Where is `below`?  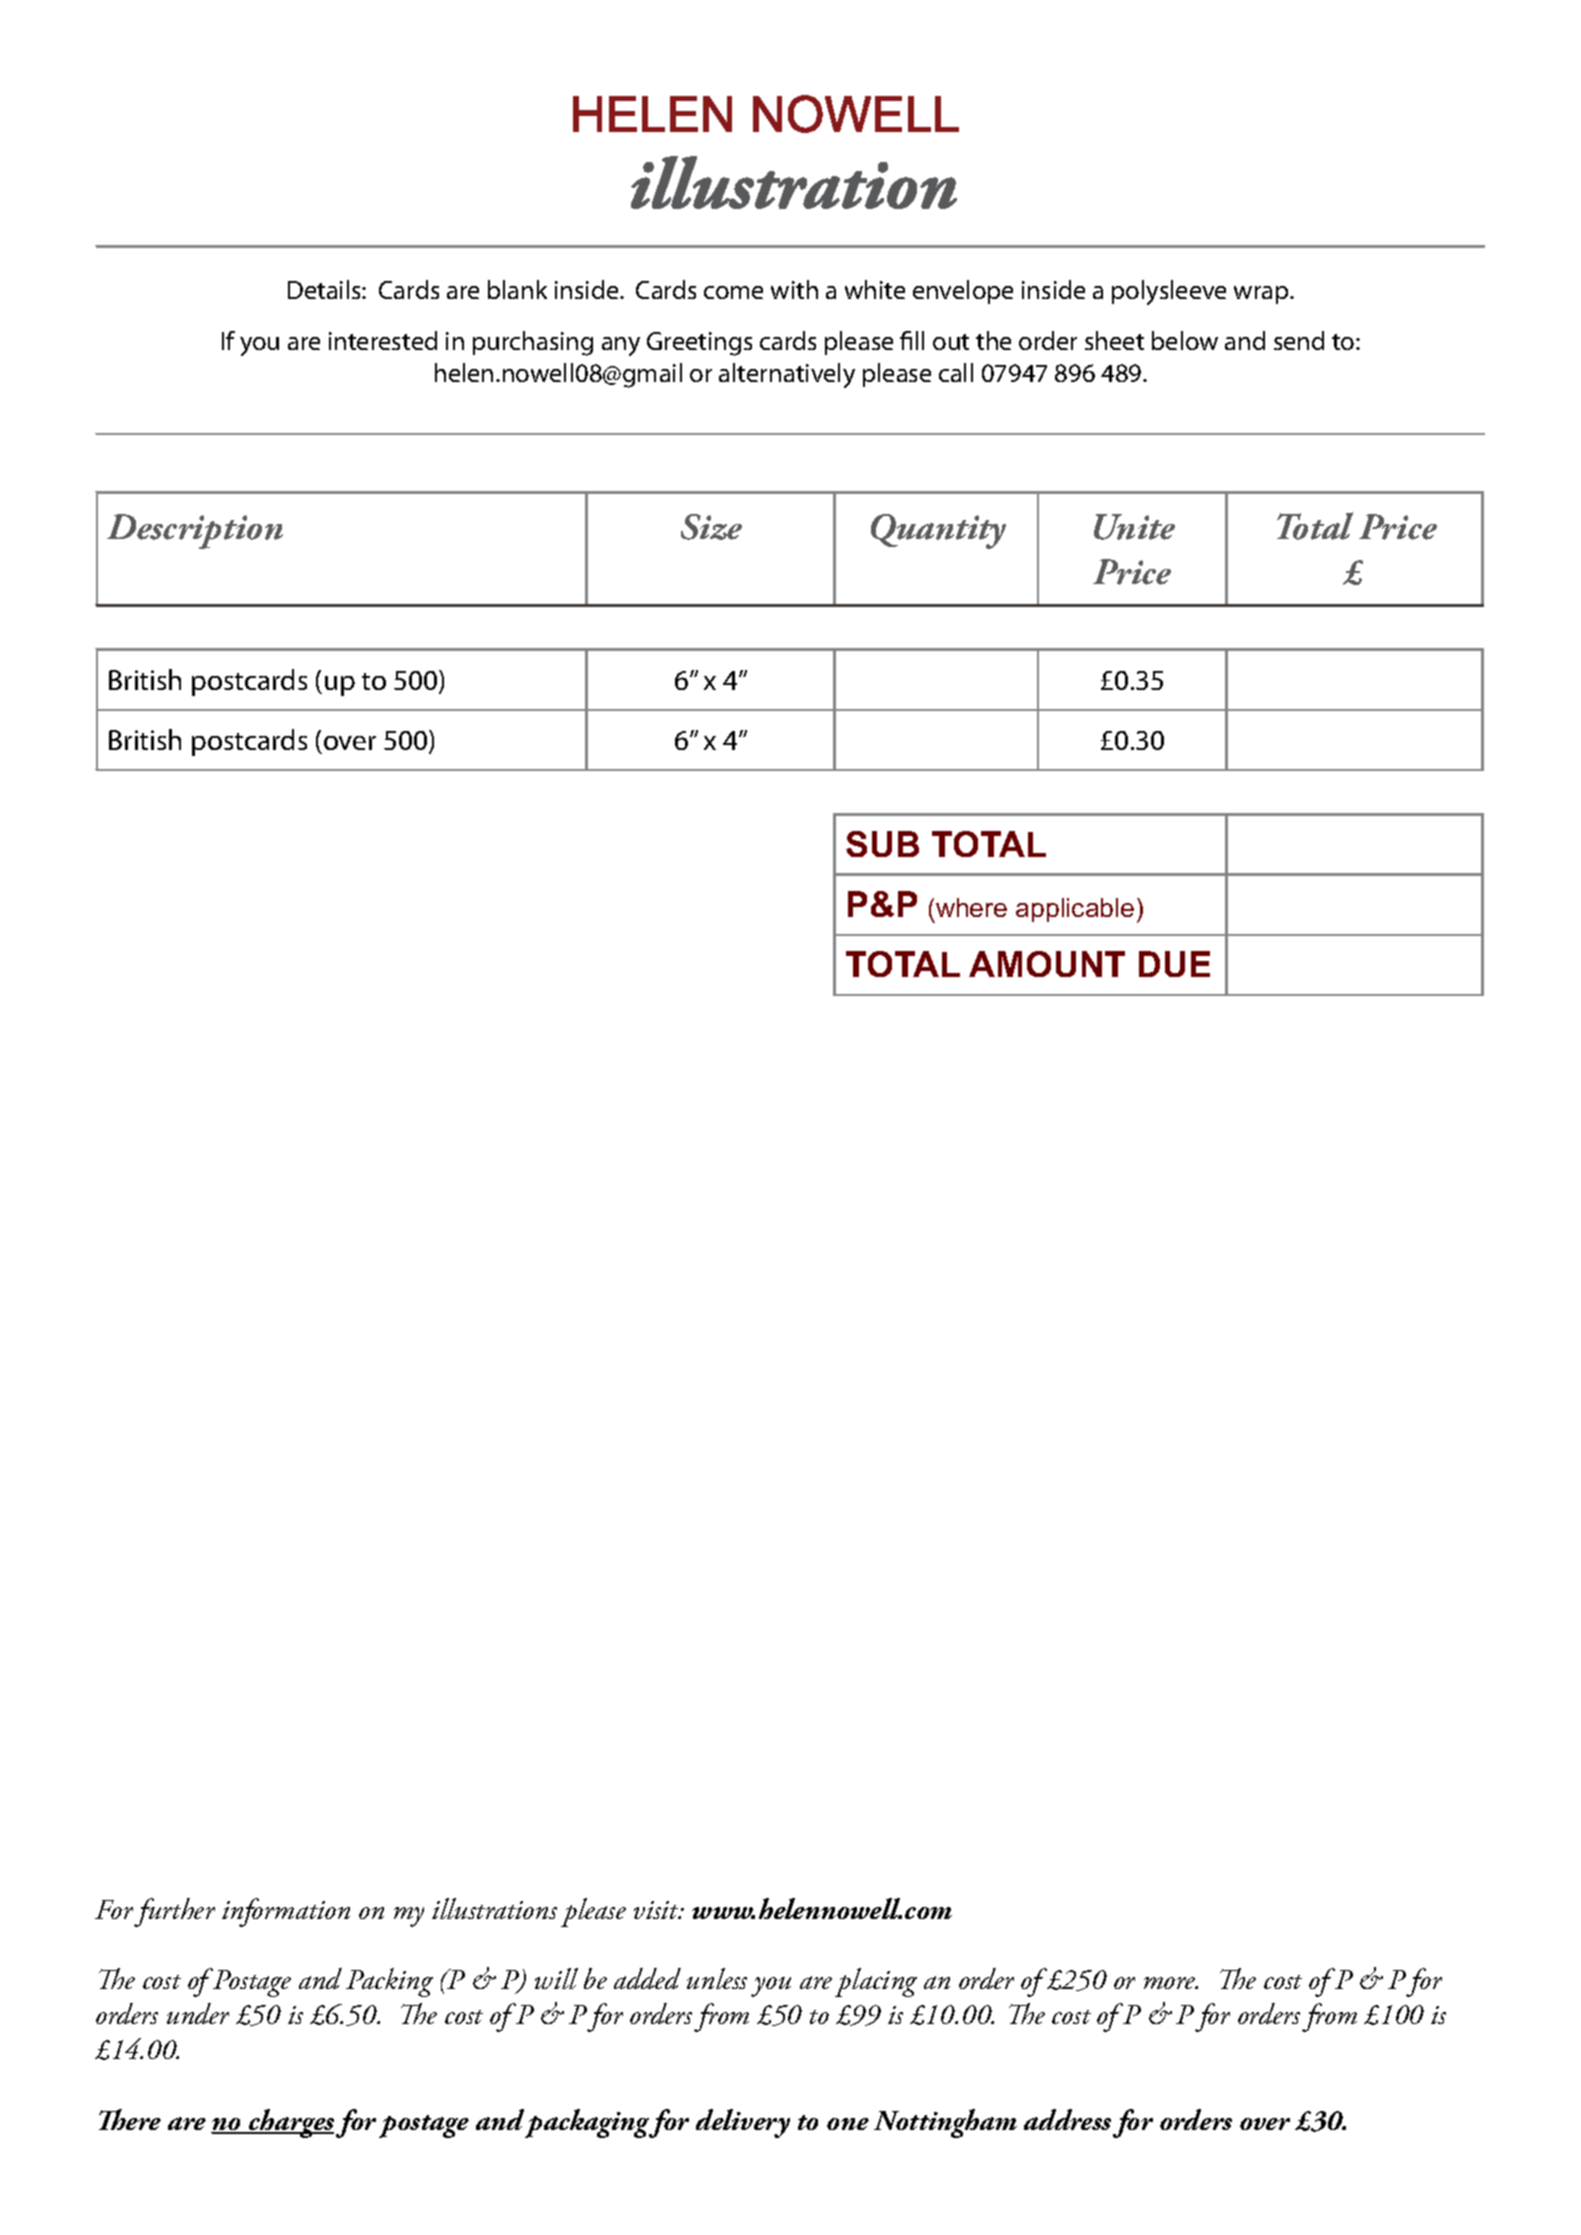 below is located at coordinates (1185, 340).
